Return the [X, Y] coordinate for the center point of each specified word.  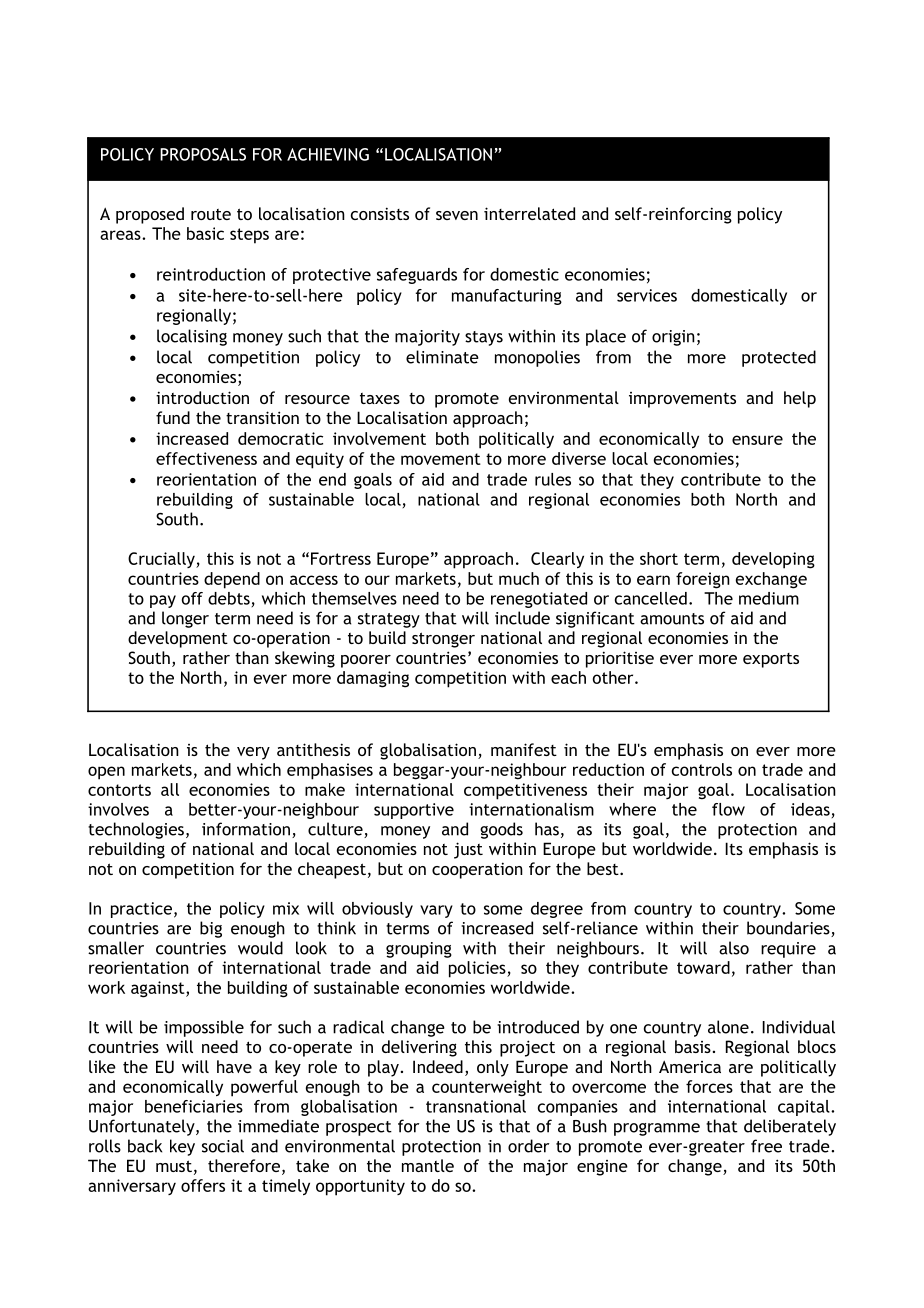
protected [779, 358]
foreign [703, 580]
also [734, 948]
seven [457, 215]
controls [702, 769]
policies [478, 969]
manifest [524, 749]
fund [173, 417]
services [647, 295]
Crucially [162, 560]
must [174, 1166]
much [519, 578]
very [253, 753]
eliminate [442, 357]
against [159, 989]
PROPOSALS [203, 154]
